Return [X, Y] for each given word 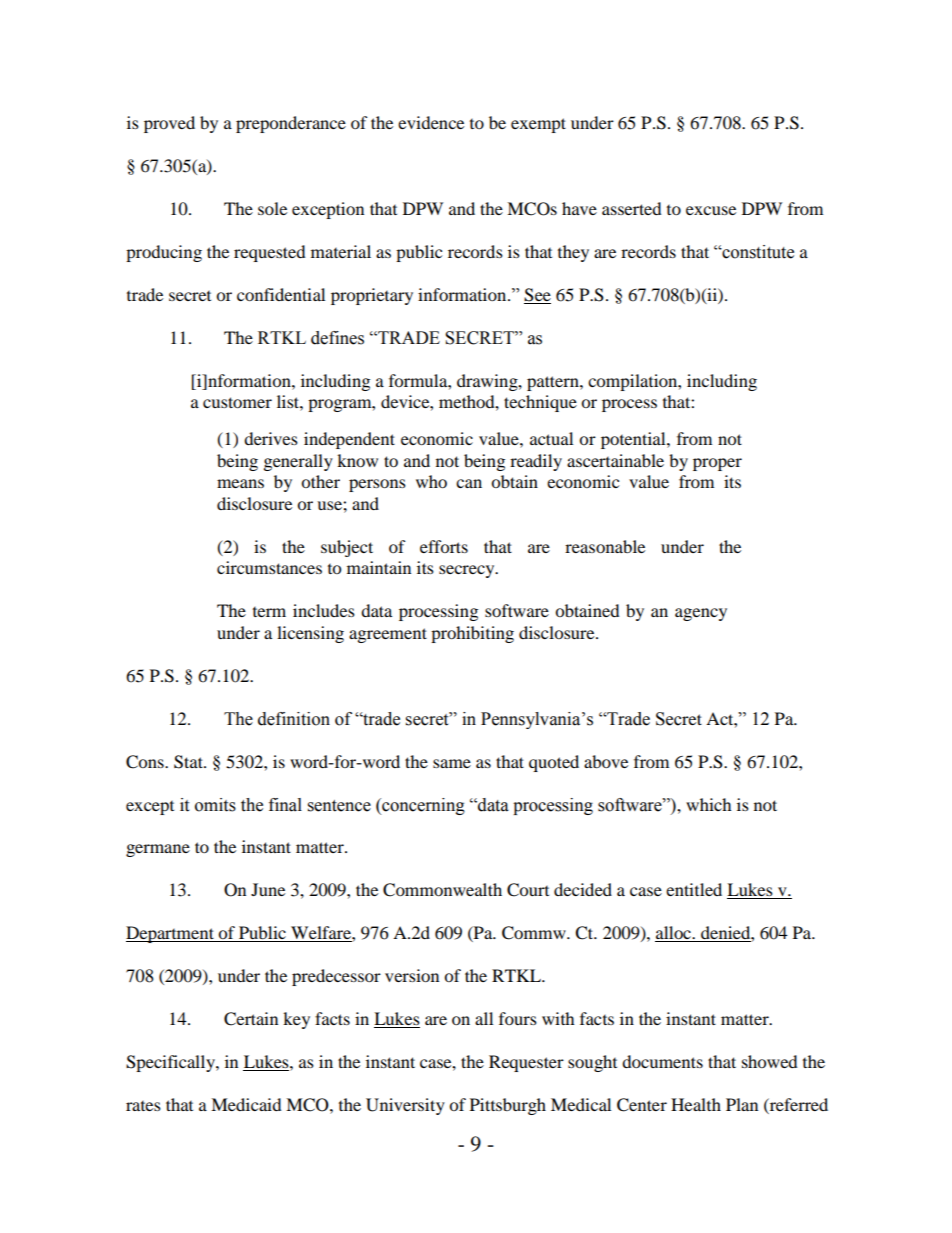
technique [540, 403]
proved [169, 124]
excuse [711, 210]
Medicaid [246, 1104]
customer [237, 402]
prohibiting [472, 634]
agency [701, 614]
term [269, 612]
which [709, 804]
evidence [431, 122]
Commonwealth [442, 890]
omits [215, 805]
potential [634, 440]
